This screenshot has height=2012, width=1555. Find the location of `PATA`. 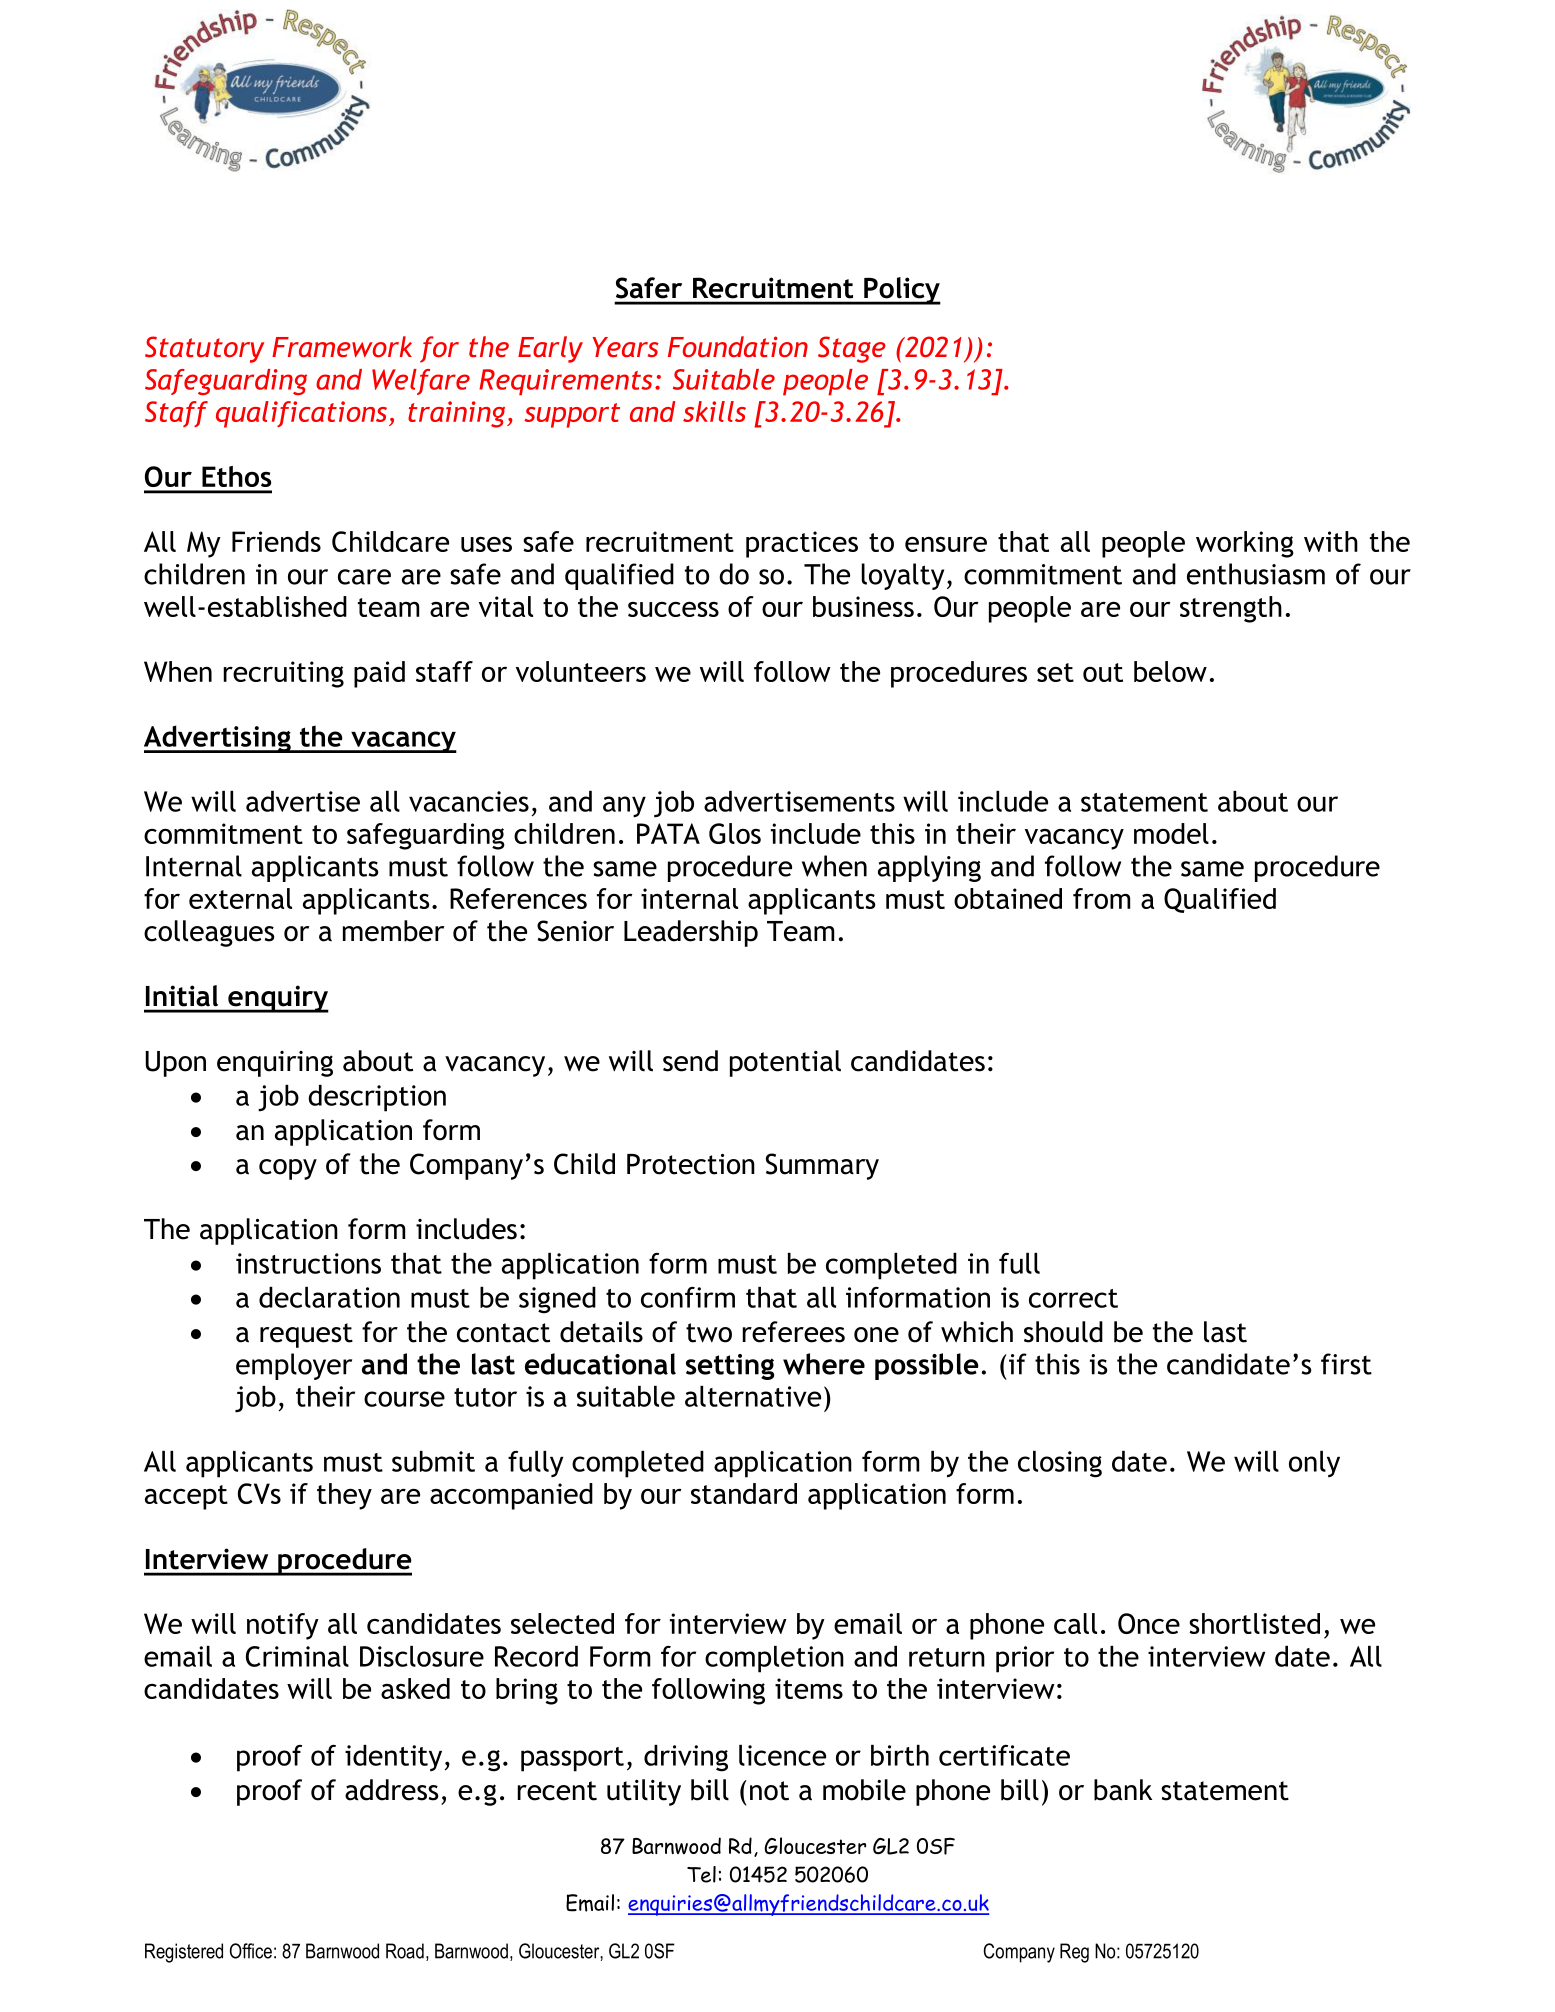

PATA is located at coordinates (668, 833).
